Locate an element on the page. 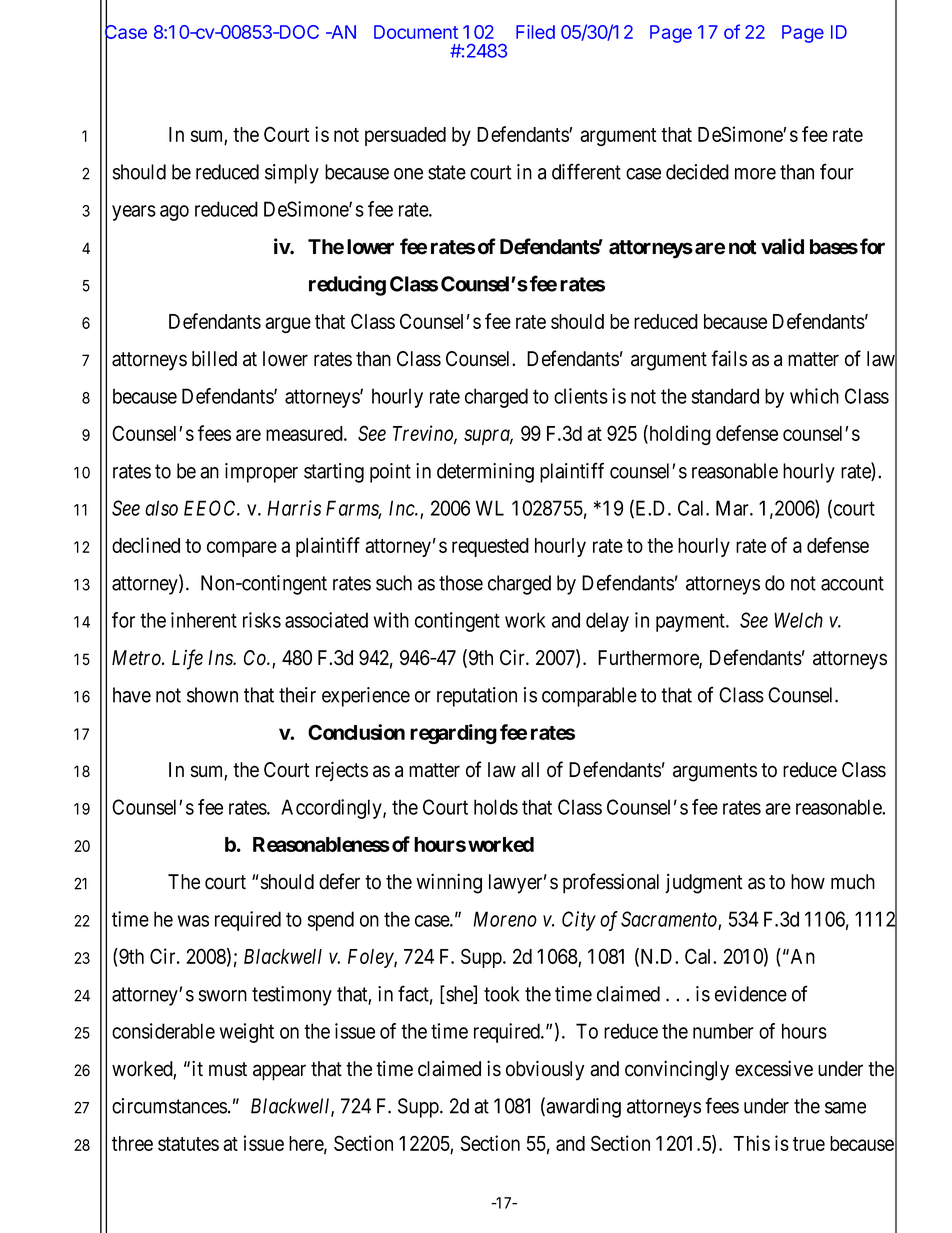 This page has width=952, height=1233. simply is located at coordinates (292, 174).
